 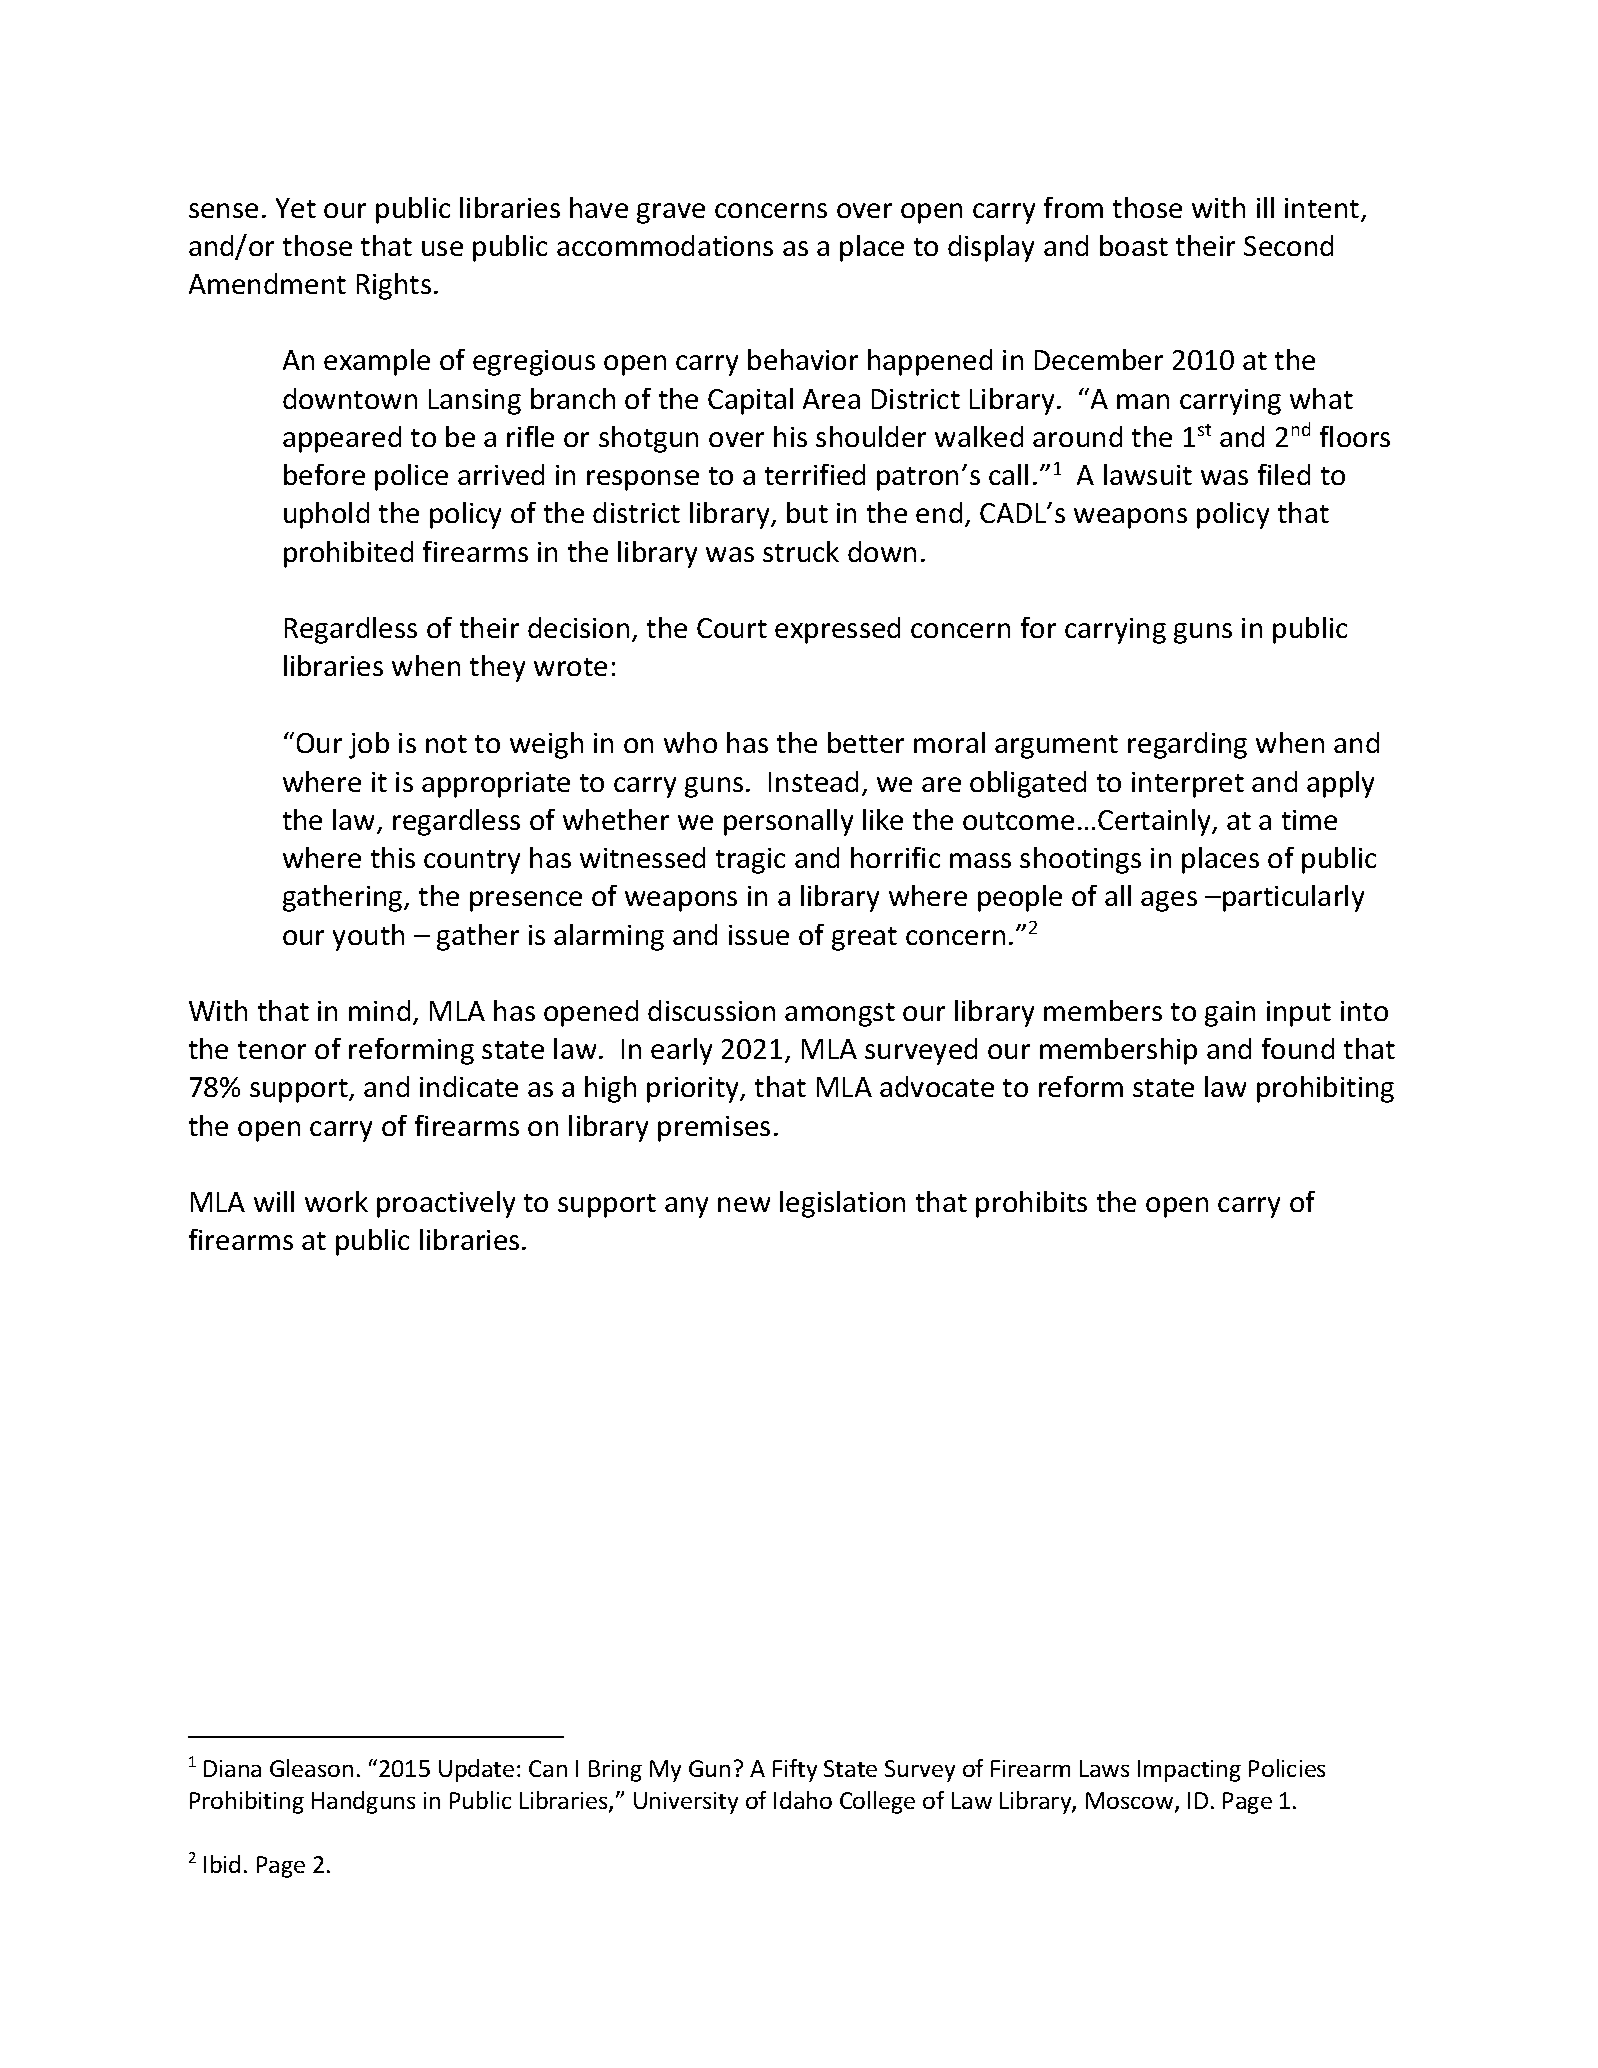 What do you see at coordinates (803, 1800) in the page?
I see `Idaho` at bounding box center [803, 1800].
